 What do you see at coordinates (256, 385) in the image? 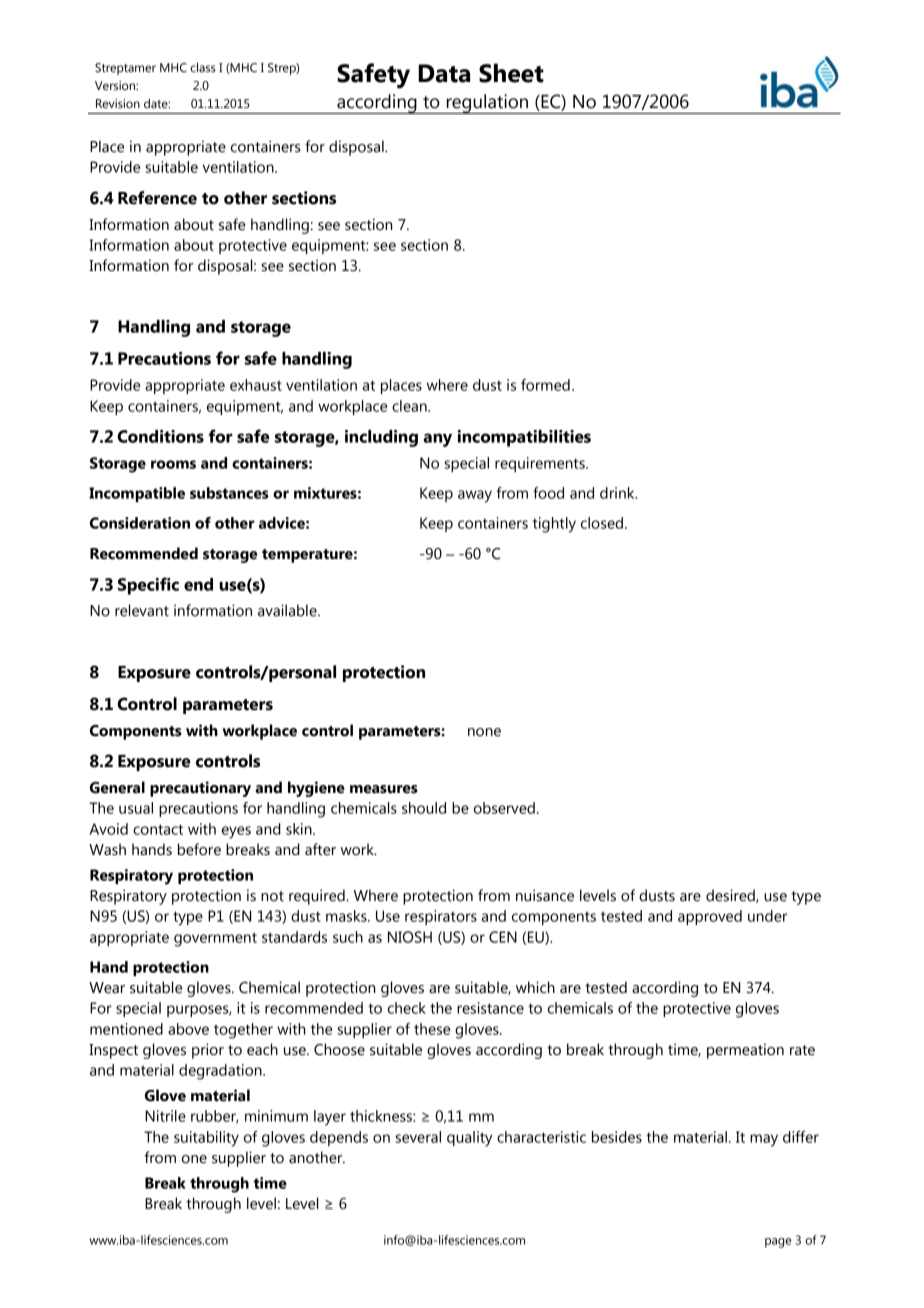
I see `exhaust` at bounding box center [256, 385].
